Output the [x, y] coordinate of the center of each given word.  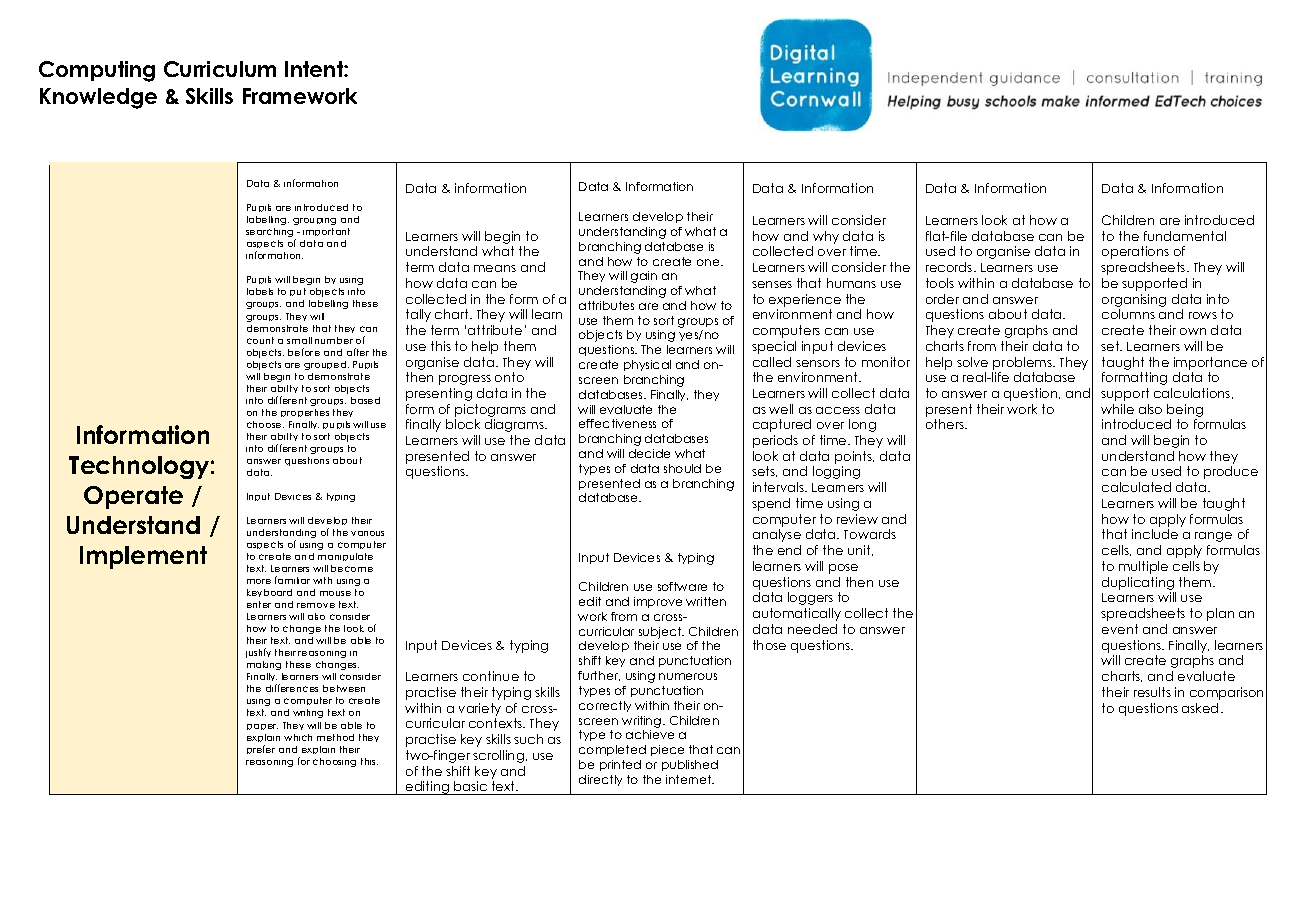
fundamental [1185, 236]
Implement [143, 557]
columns [1128, 314]
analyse [777, 535]
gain [644, 277]
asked [1200, 708]
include [1155, 534]
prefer [261, 749]
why [826, 237]
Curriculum [220, 69]
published [690, 765]
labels [260, 291]
